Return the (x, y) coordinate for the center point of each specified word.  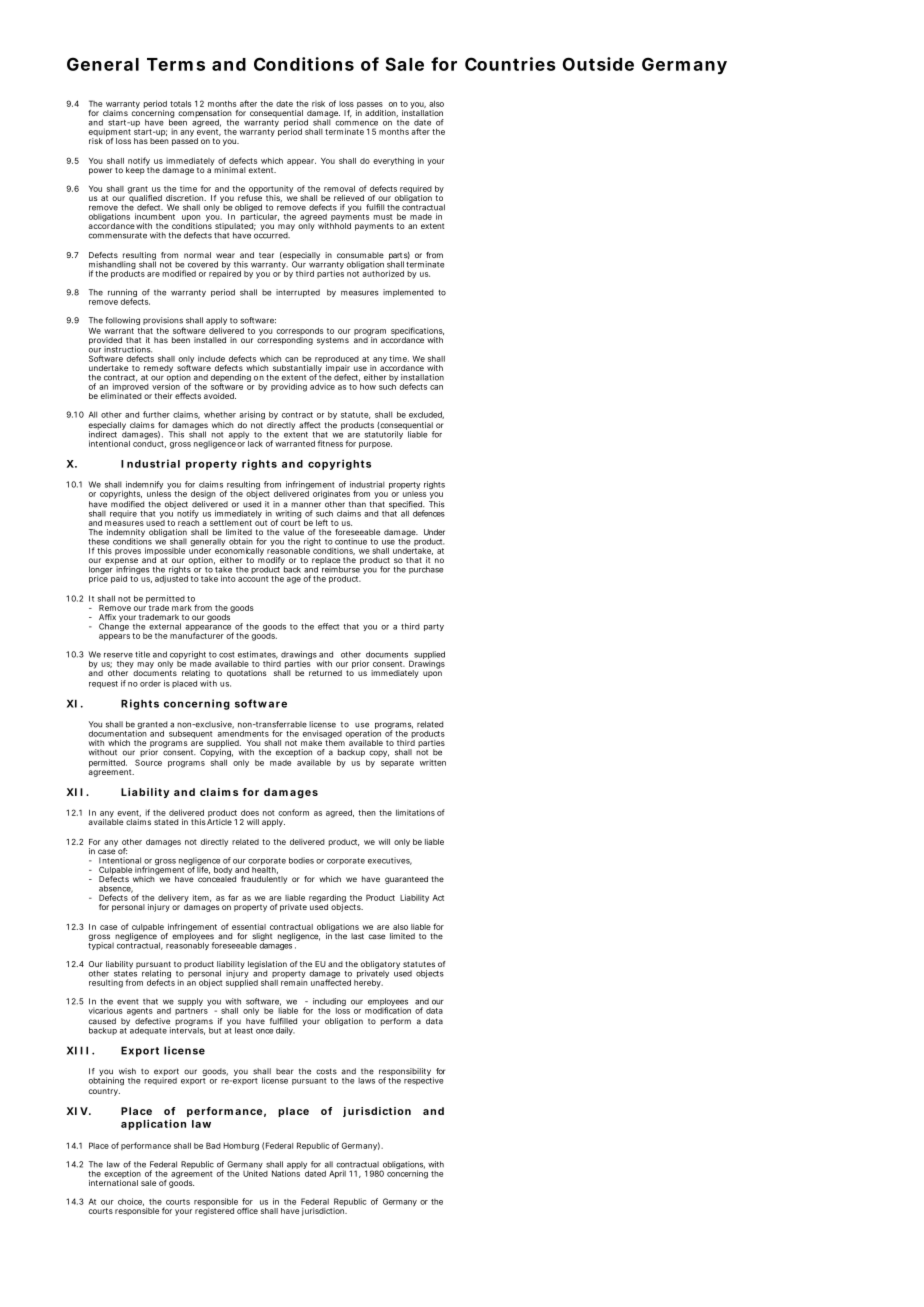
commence (356, 123)
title (142, 654)
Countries (510, 64)
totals (180, 104)
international (113, 1183)
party (434, 627)
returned (325, 673)
